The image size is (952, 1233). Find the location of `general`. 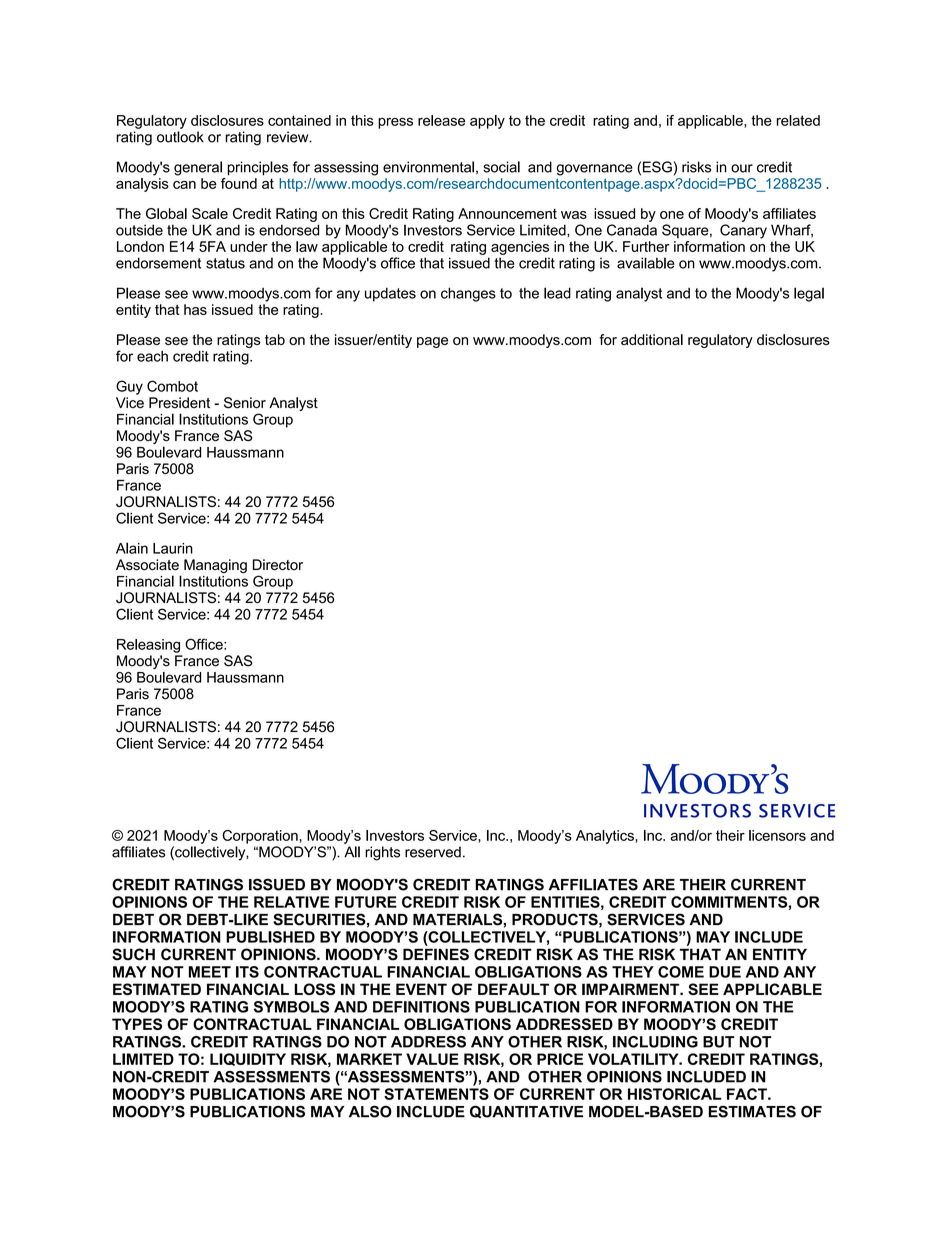

general is located at coordinates (198, 168).
